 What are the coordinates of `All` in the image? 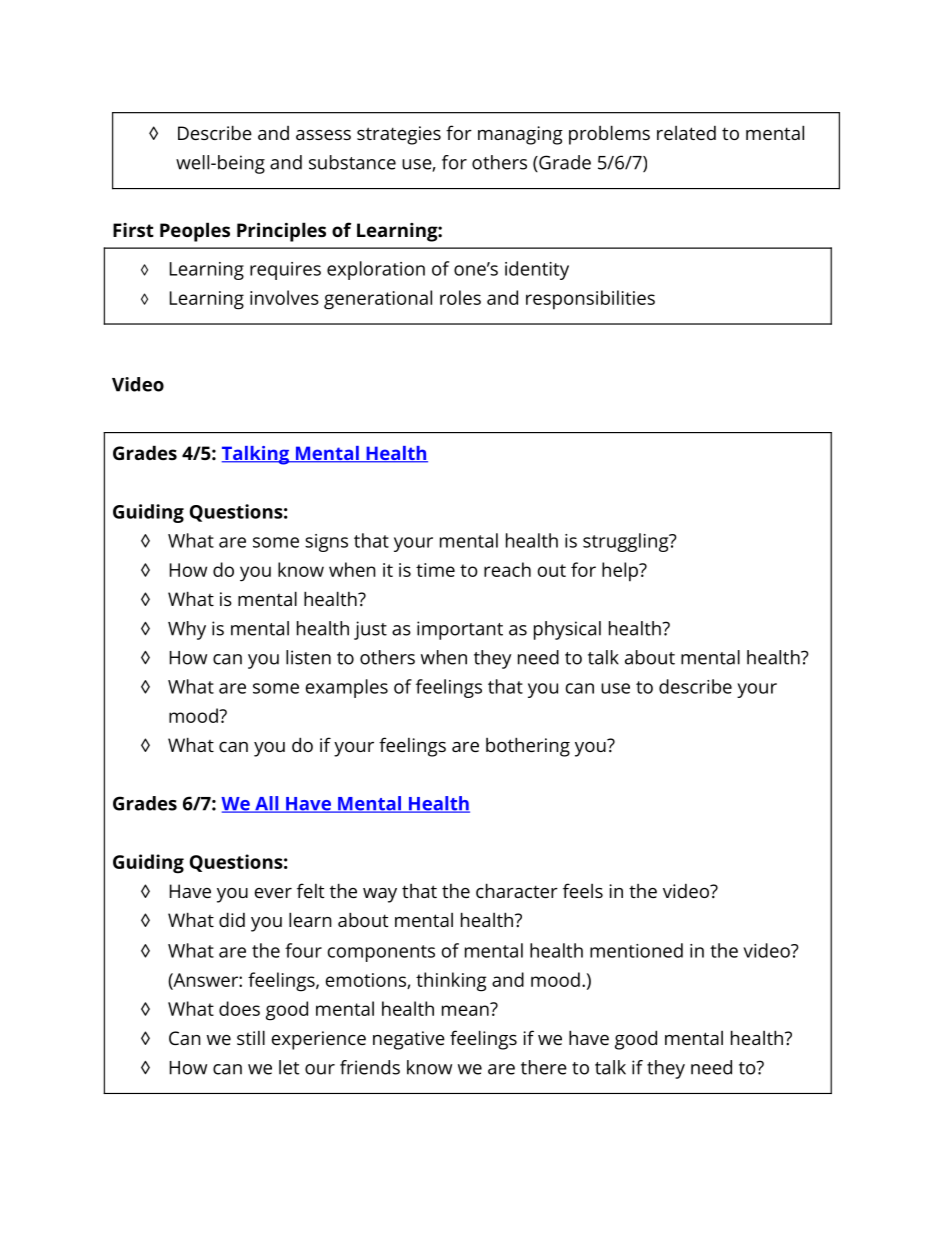 It's located at (267, 804).
